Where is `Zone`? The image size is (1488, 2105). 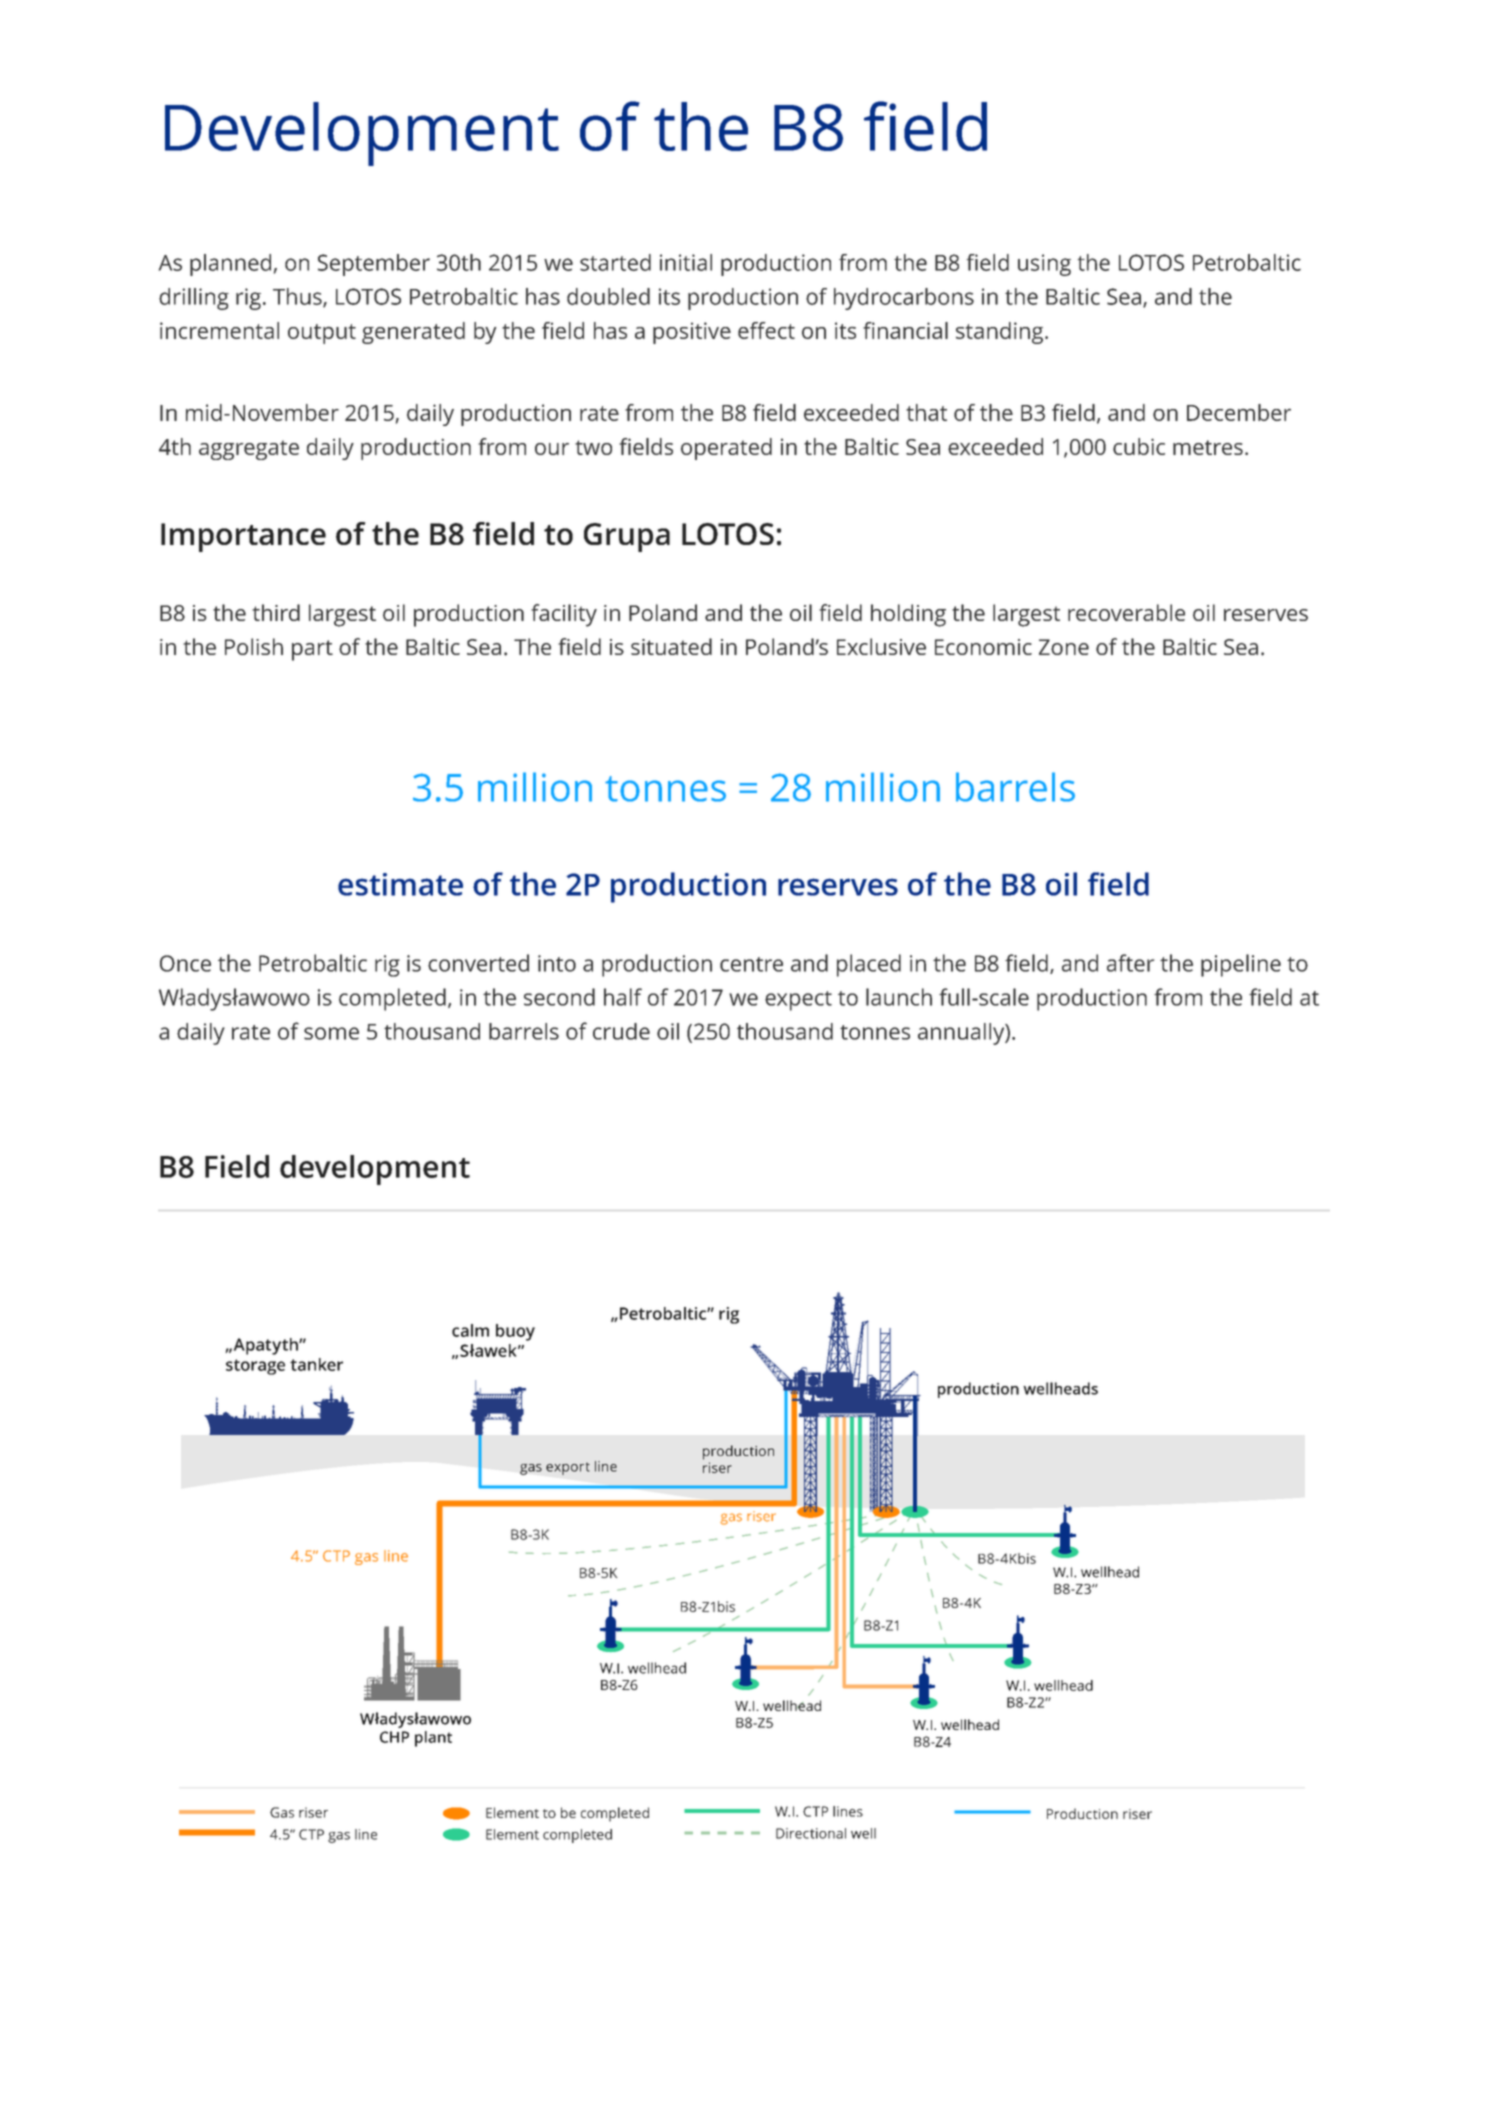 Zone is located at coordinates (1064, 647).
